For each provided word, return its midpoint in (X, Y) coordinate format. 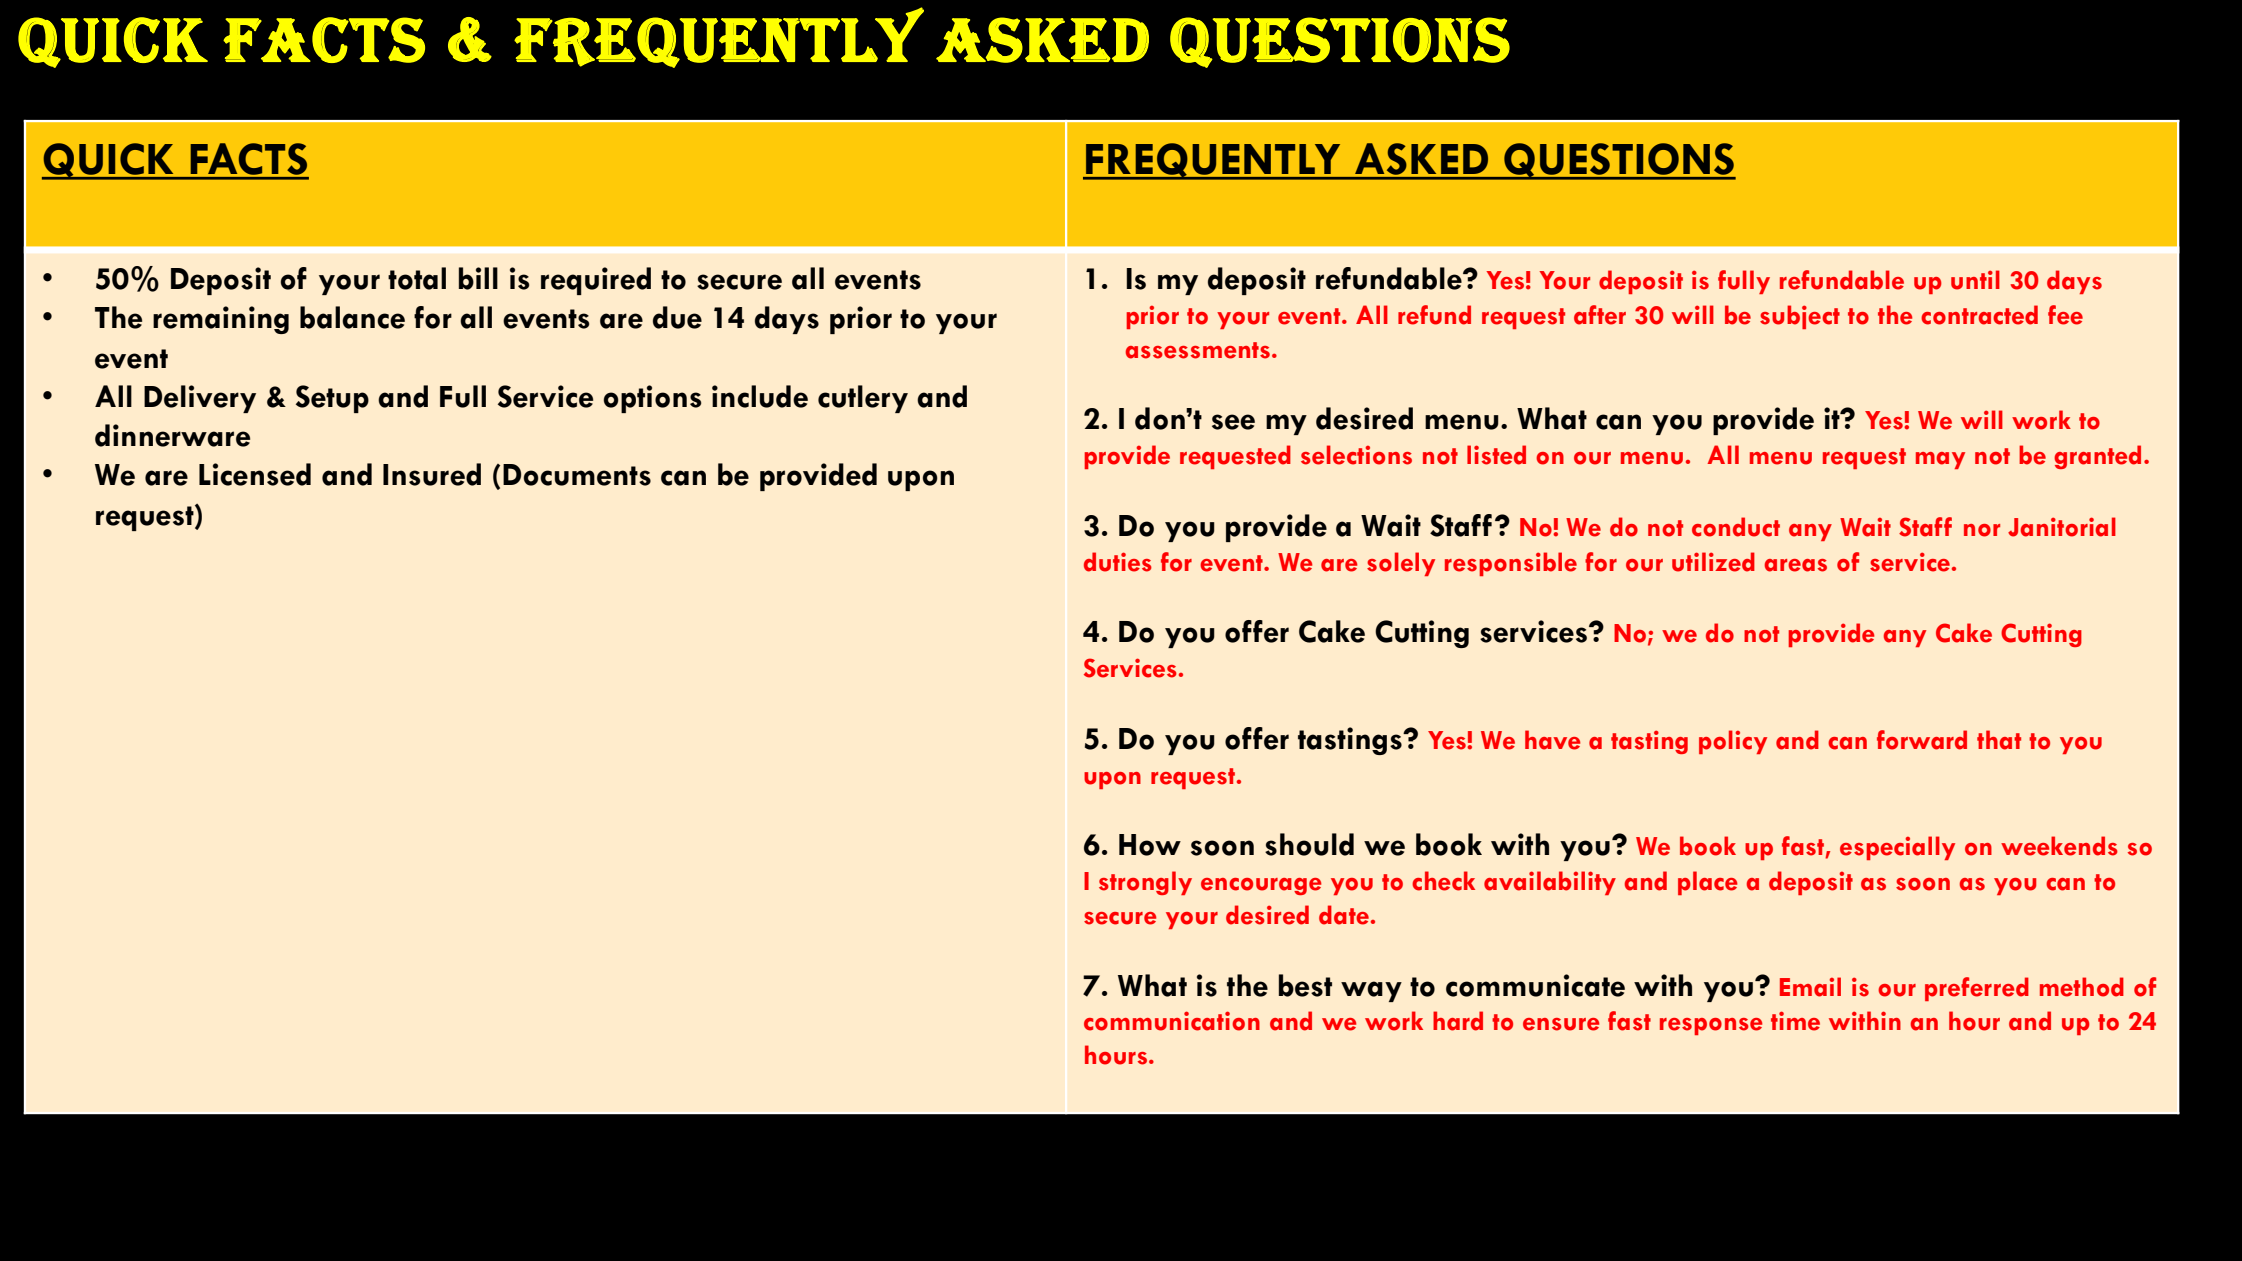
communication (1172, 1021)
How (1150, 845)
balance (352, 317)
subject (1800, 317)
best (1305, 985)
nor (1982, 530)
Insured (432, 474)
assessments (1198, 350)
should (1309, 844)
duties (1118, 562)
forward (1922, 740)
